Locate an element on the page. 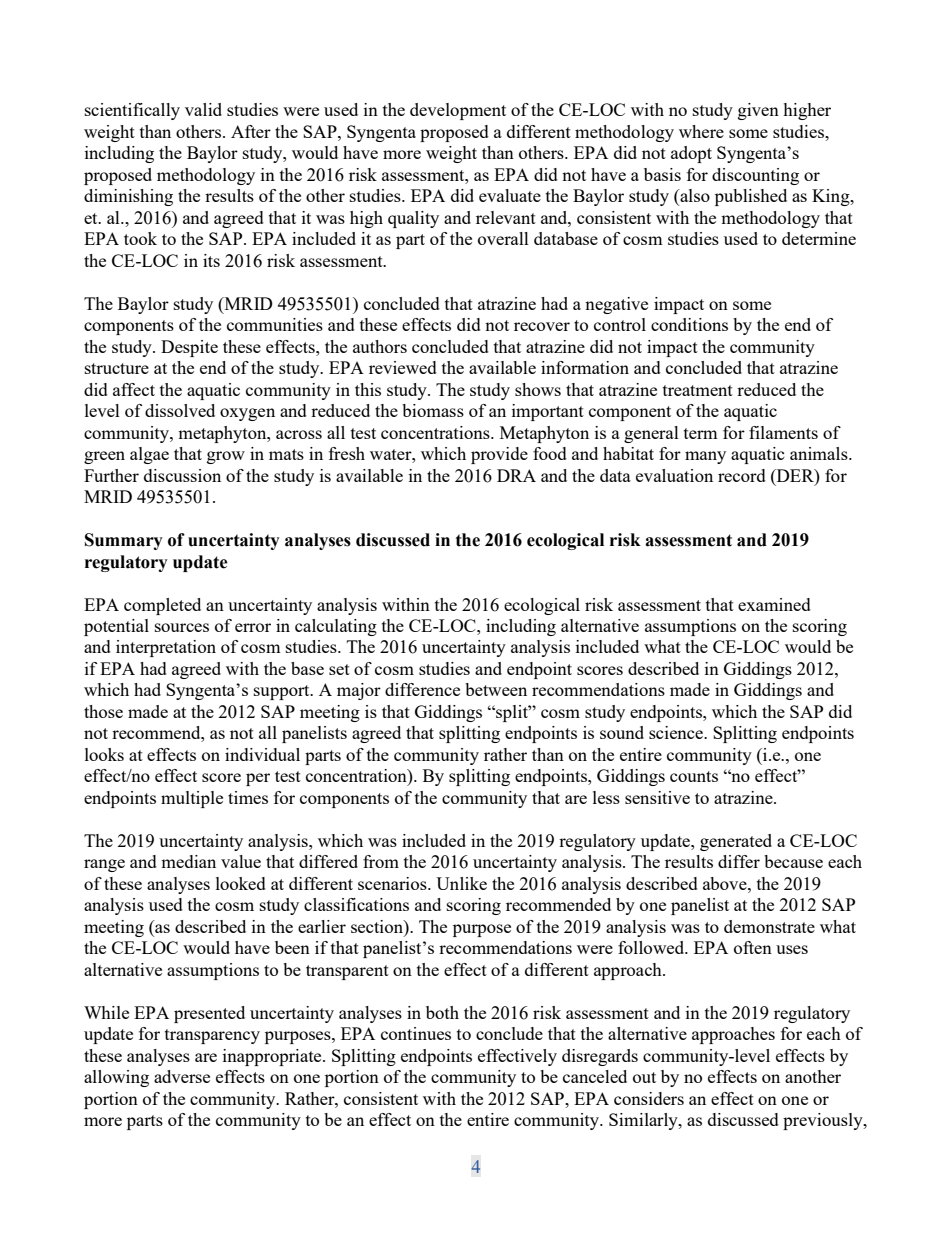 This document has width=952, height=1233. sources is located at coordinates (182, 627).
